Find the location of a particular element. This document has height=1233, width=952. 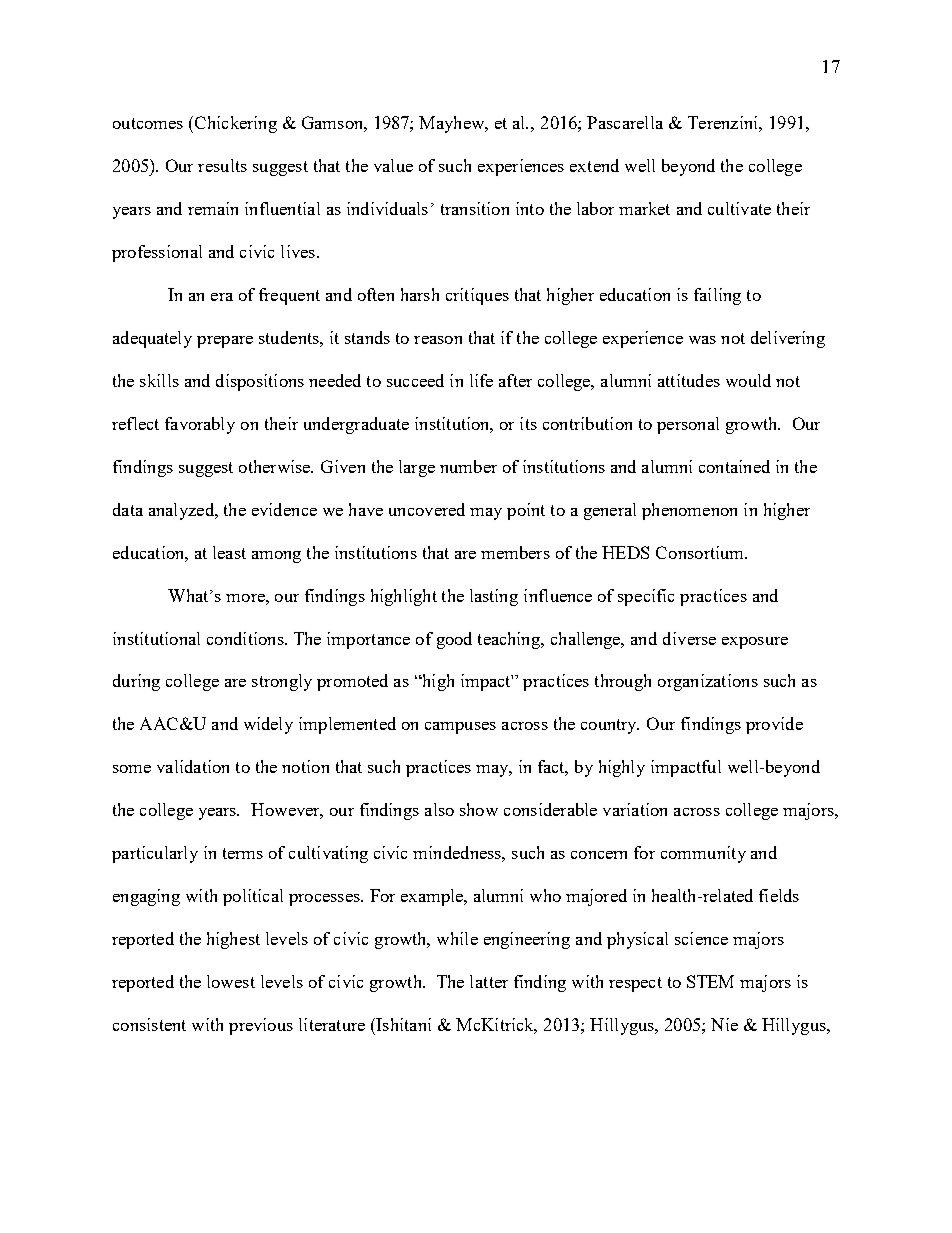

lasting is located at coordinates (494, 597).
